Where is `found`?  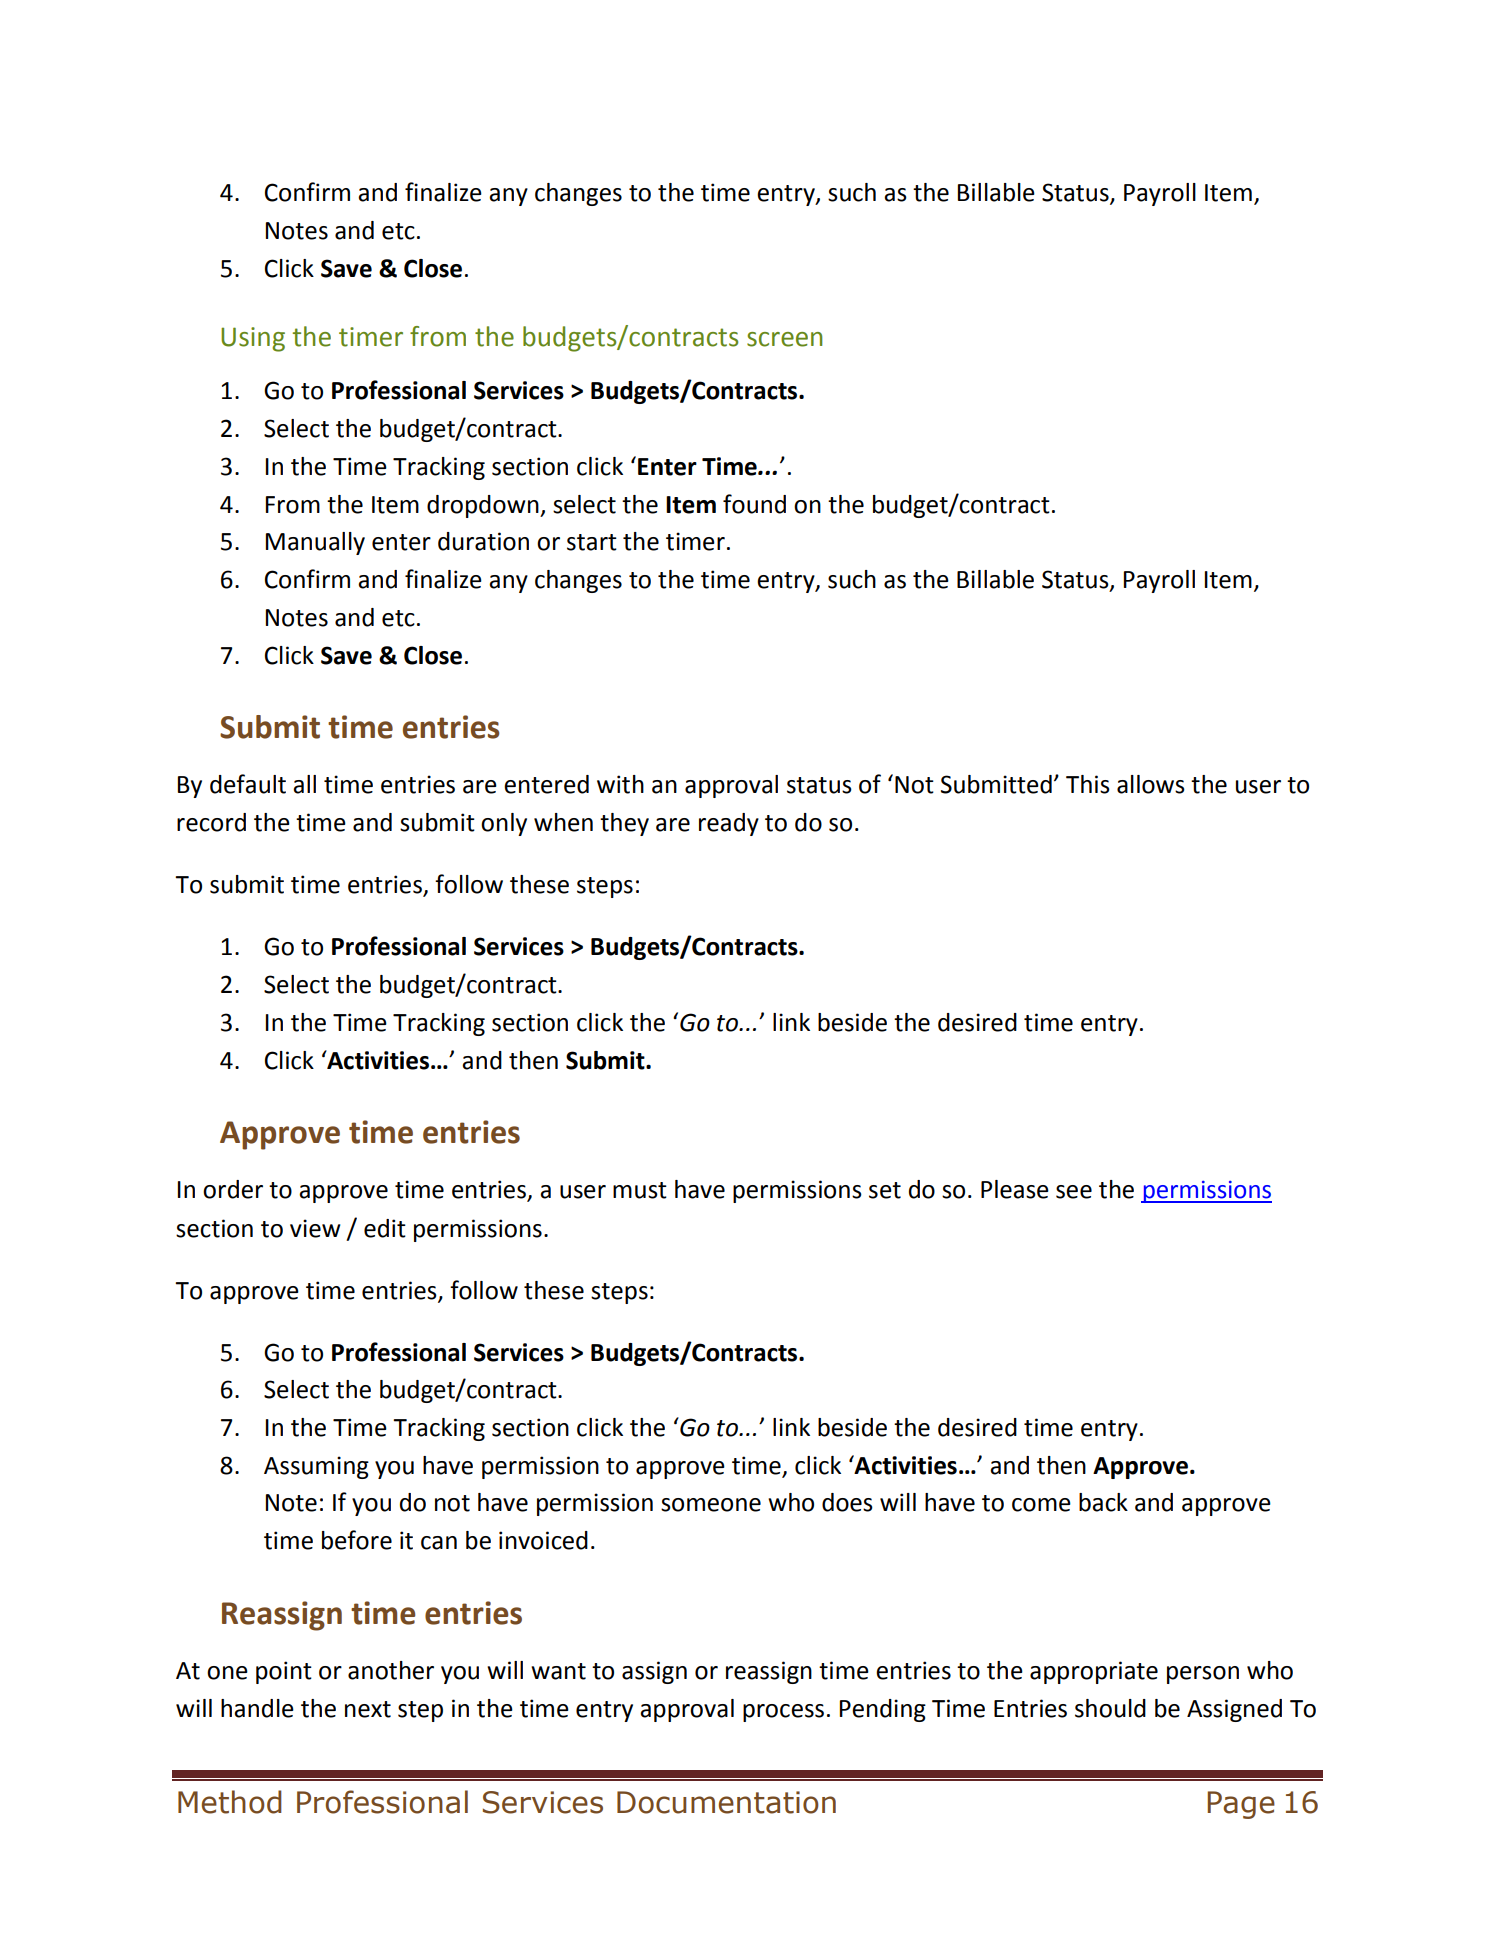
found is located at coordinates (754, 504).
